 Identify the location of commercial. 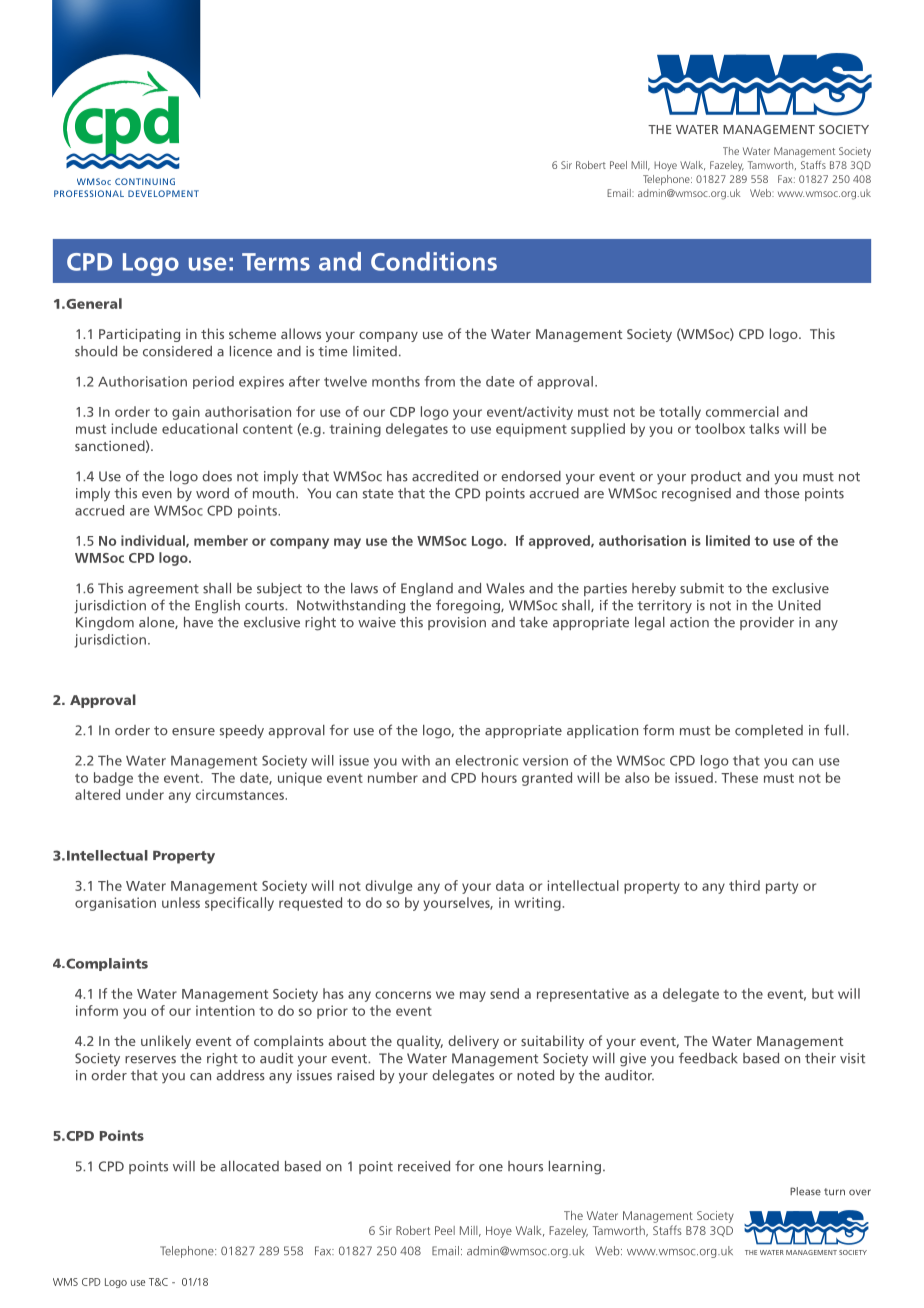
(742, 411).
